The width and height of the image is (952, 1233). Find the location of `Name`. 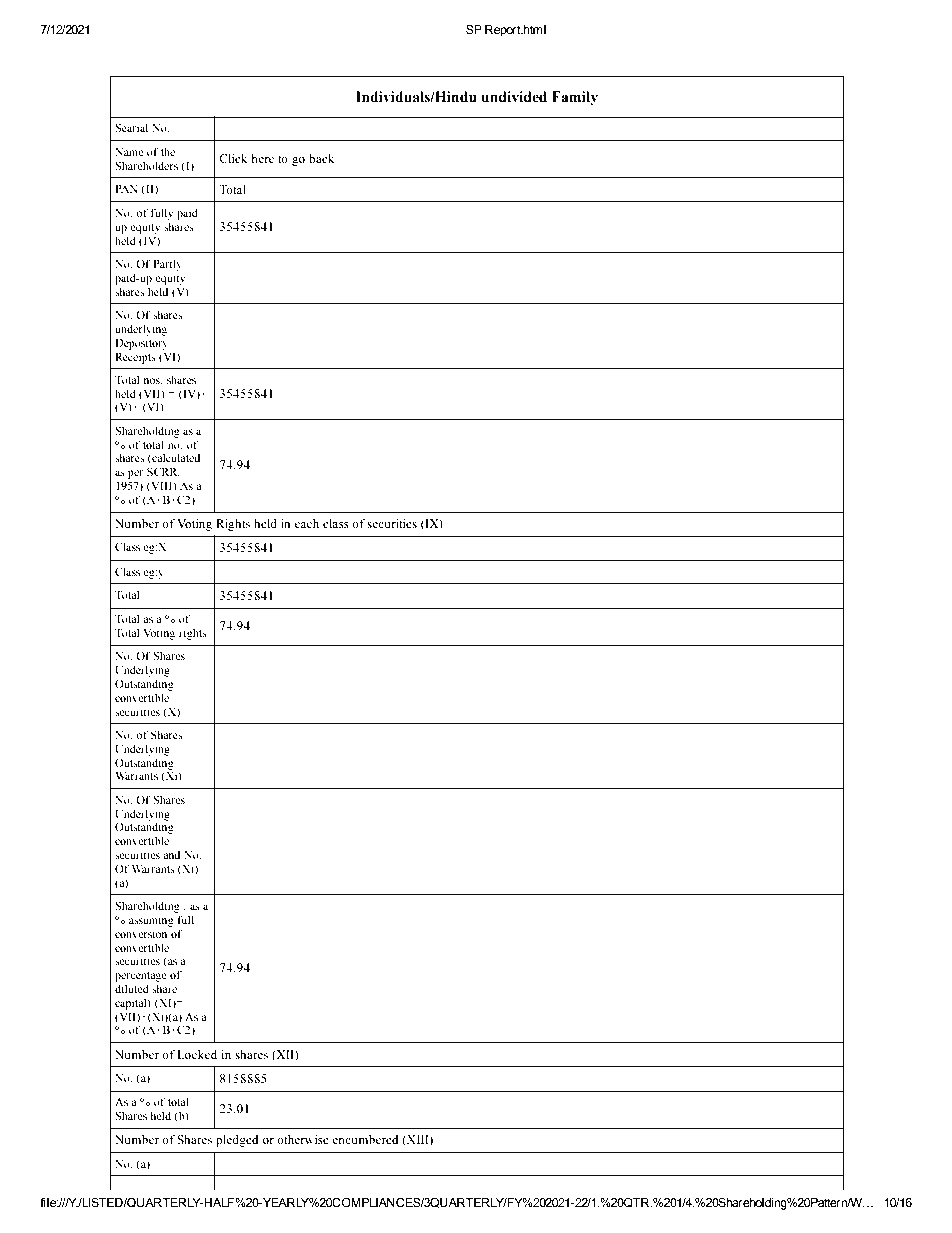

Name is located at coordinates (129, 152).
